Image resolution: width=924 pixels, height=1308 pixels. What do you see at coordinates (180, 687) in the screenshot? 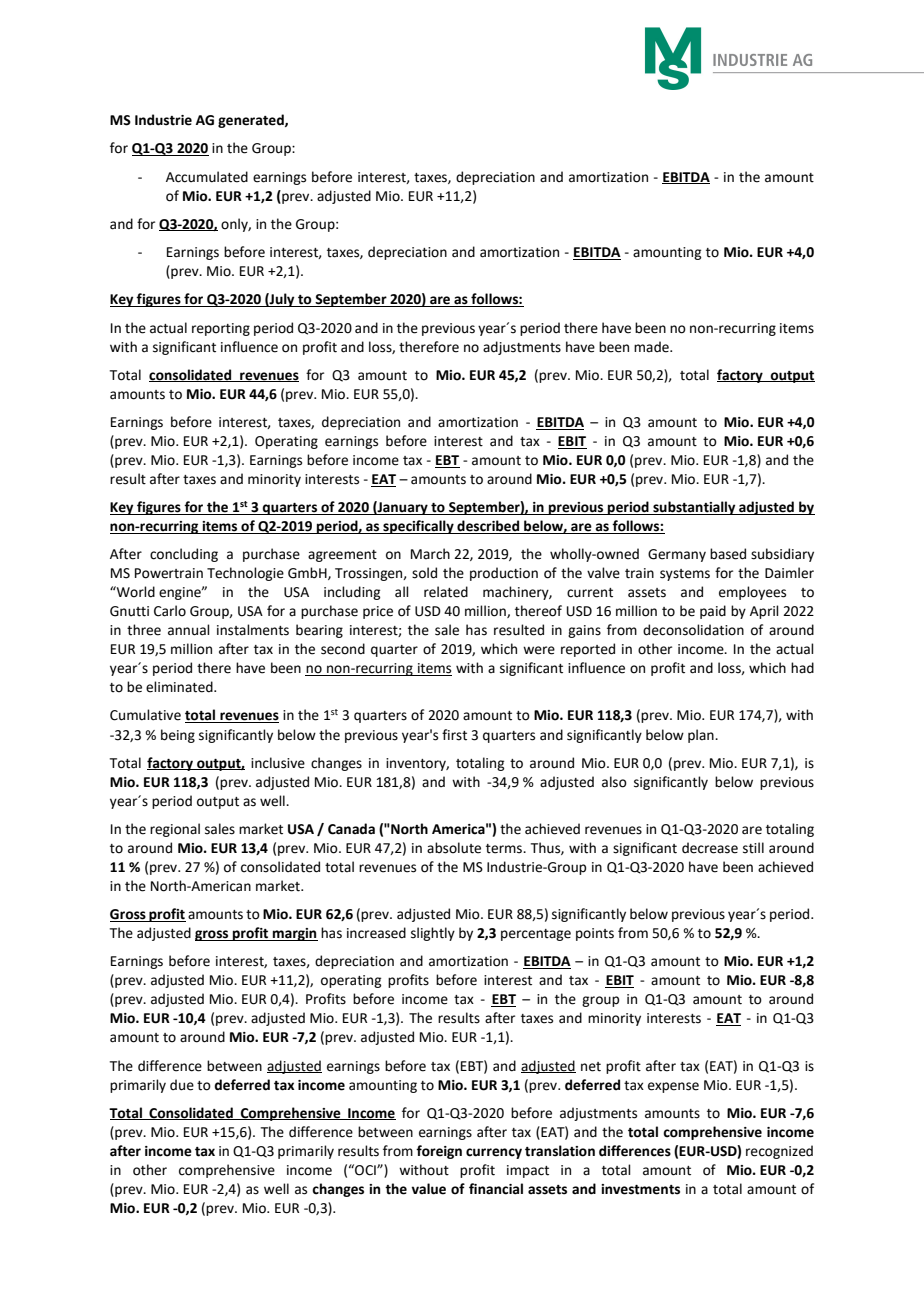
I see `eliminated` at bounding box center [180, 687].
